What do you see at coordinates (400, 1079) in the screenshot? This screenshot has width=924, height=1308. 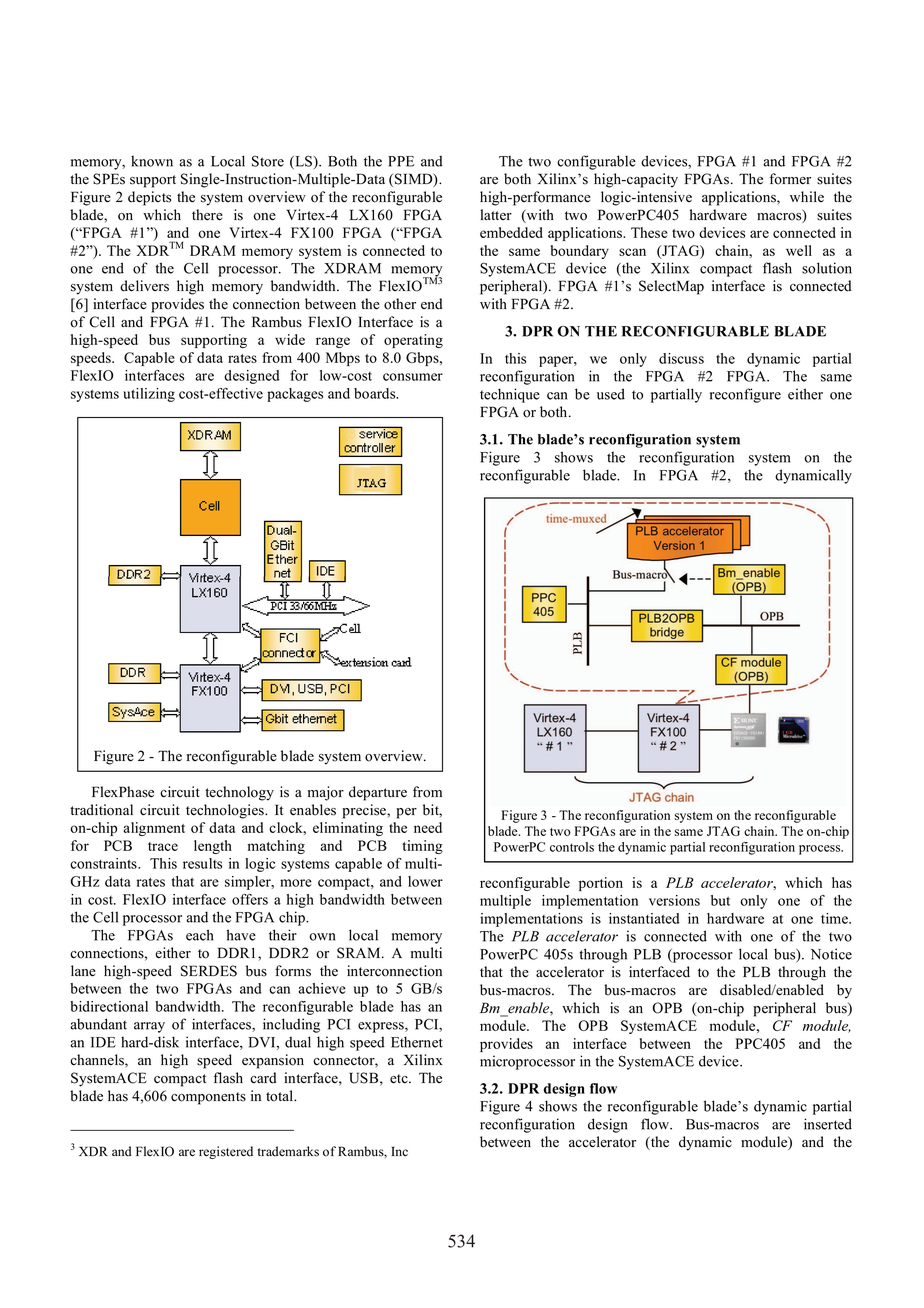 I see `etc` at bounding box center [400, 1079].
